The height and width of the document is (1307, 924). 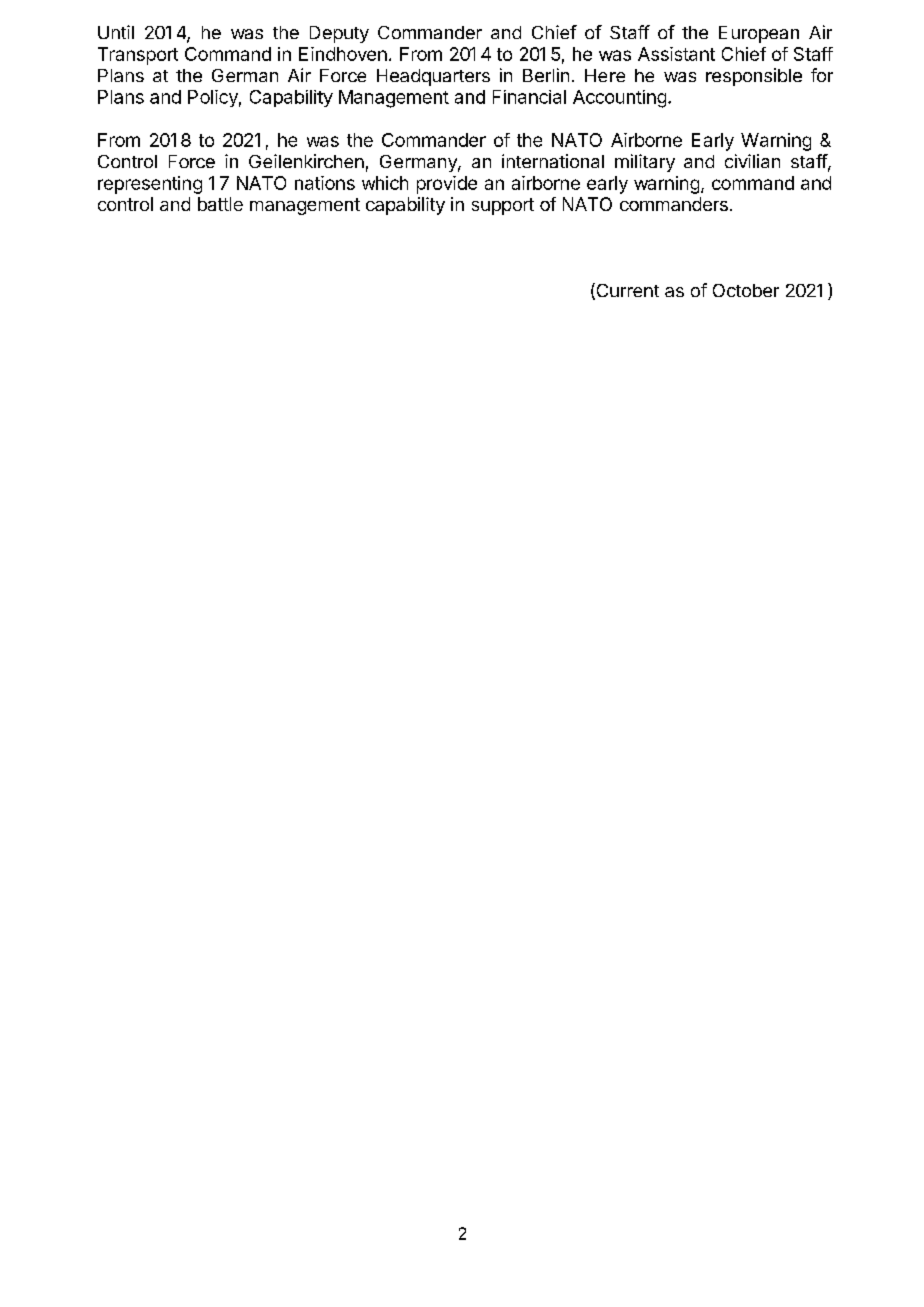 I want to click on Transport, so click(x=138, y=56).
